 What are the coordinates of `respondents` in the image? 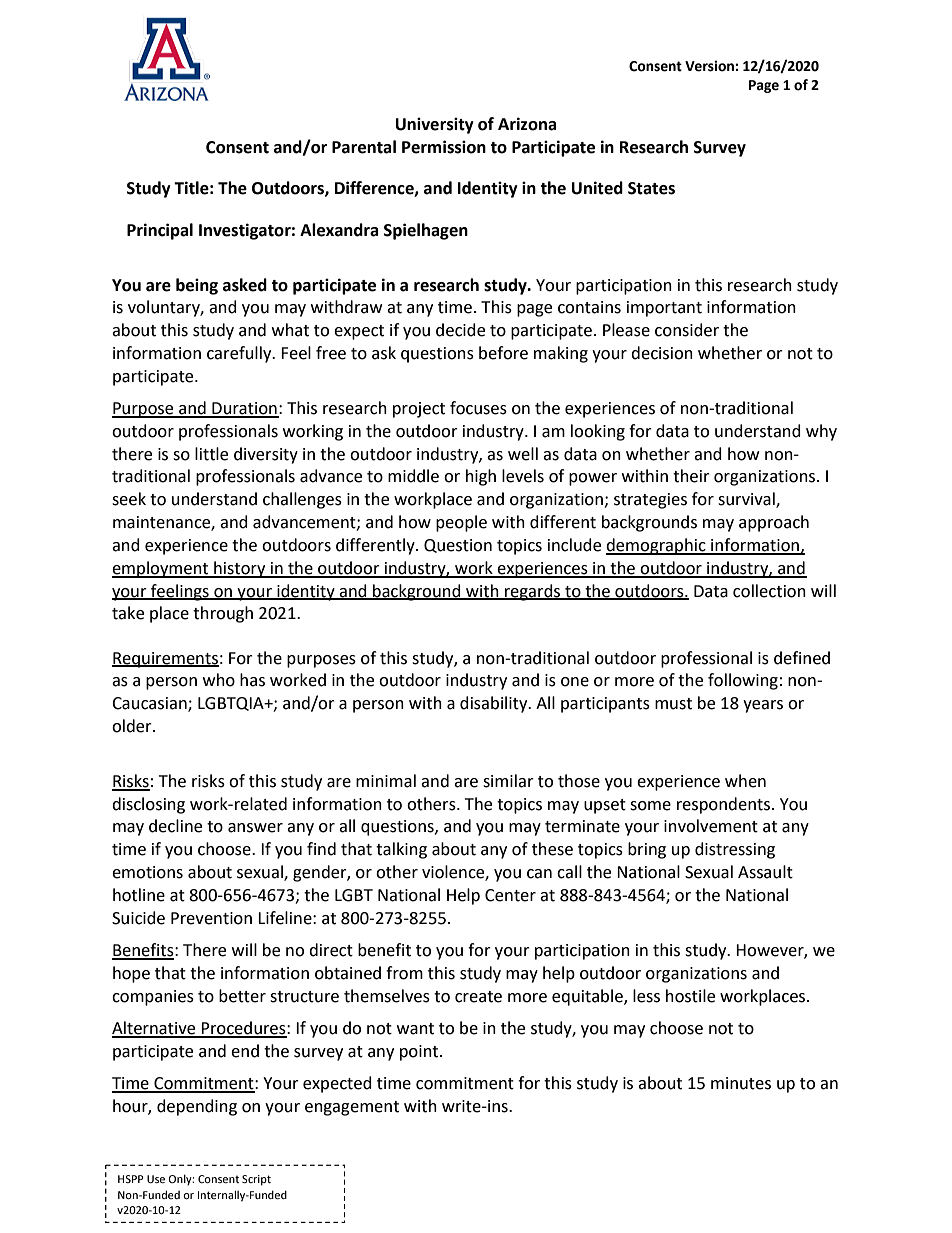 It's located at (723, 805).
